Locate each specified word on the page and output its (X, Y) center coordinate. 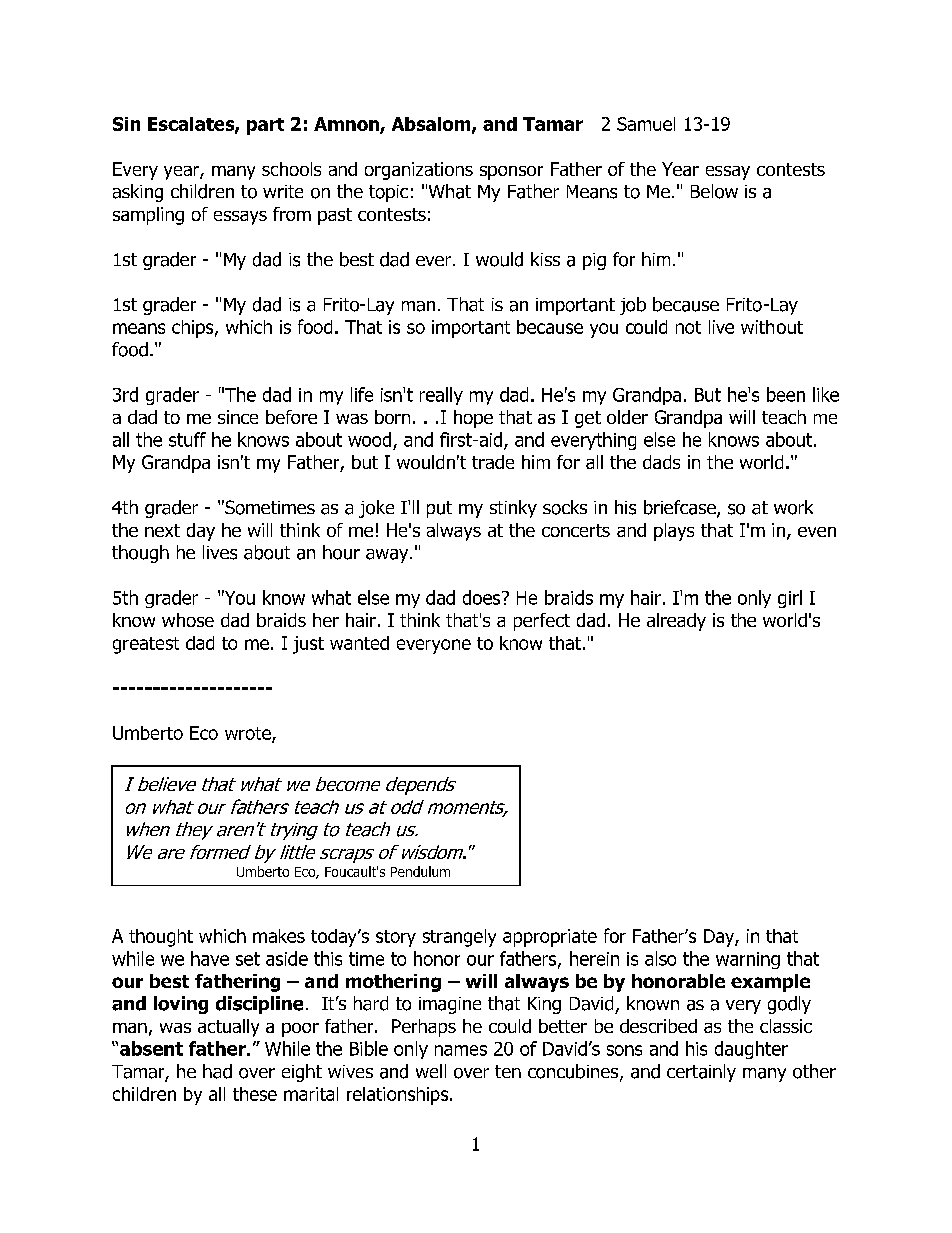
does (483, 597)
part (265, 126)
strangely (459, 938)
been (786, 394)
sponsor (511, 173)
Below (714, 191)
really (441, 396)
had (217, 1071)
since (238, 417)
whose (188, 620)
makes (279, 936)
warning (748, 960)
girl (790, 599)
